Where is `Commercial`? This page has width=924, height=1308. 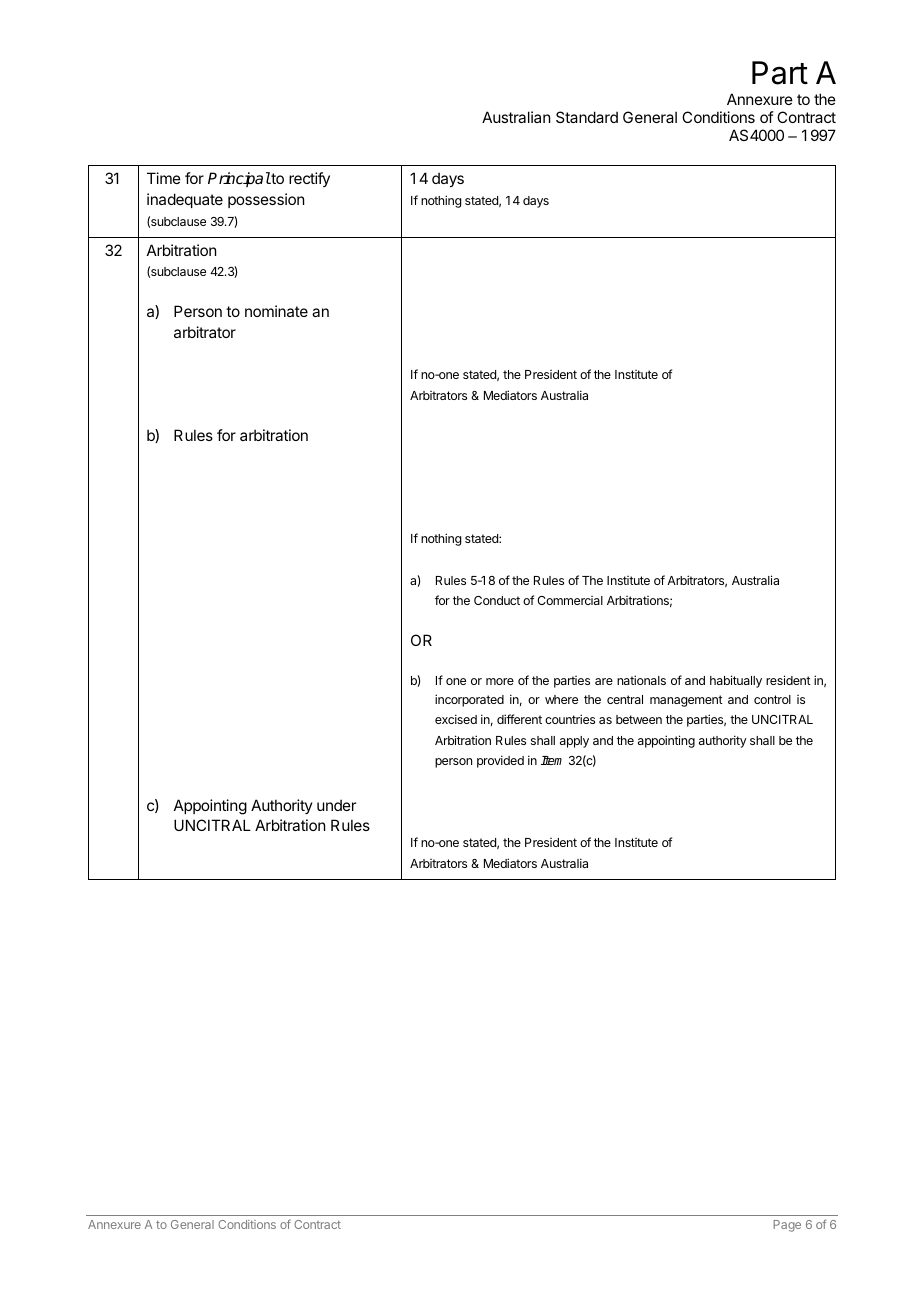
Commercial is located at coordinates (570, 600).
